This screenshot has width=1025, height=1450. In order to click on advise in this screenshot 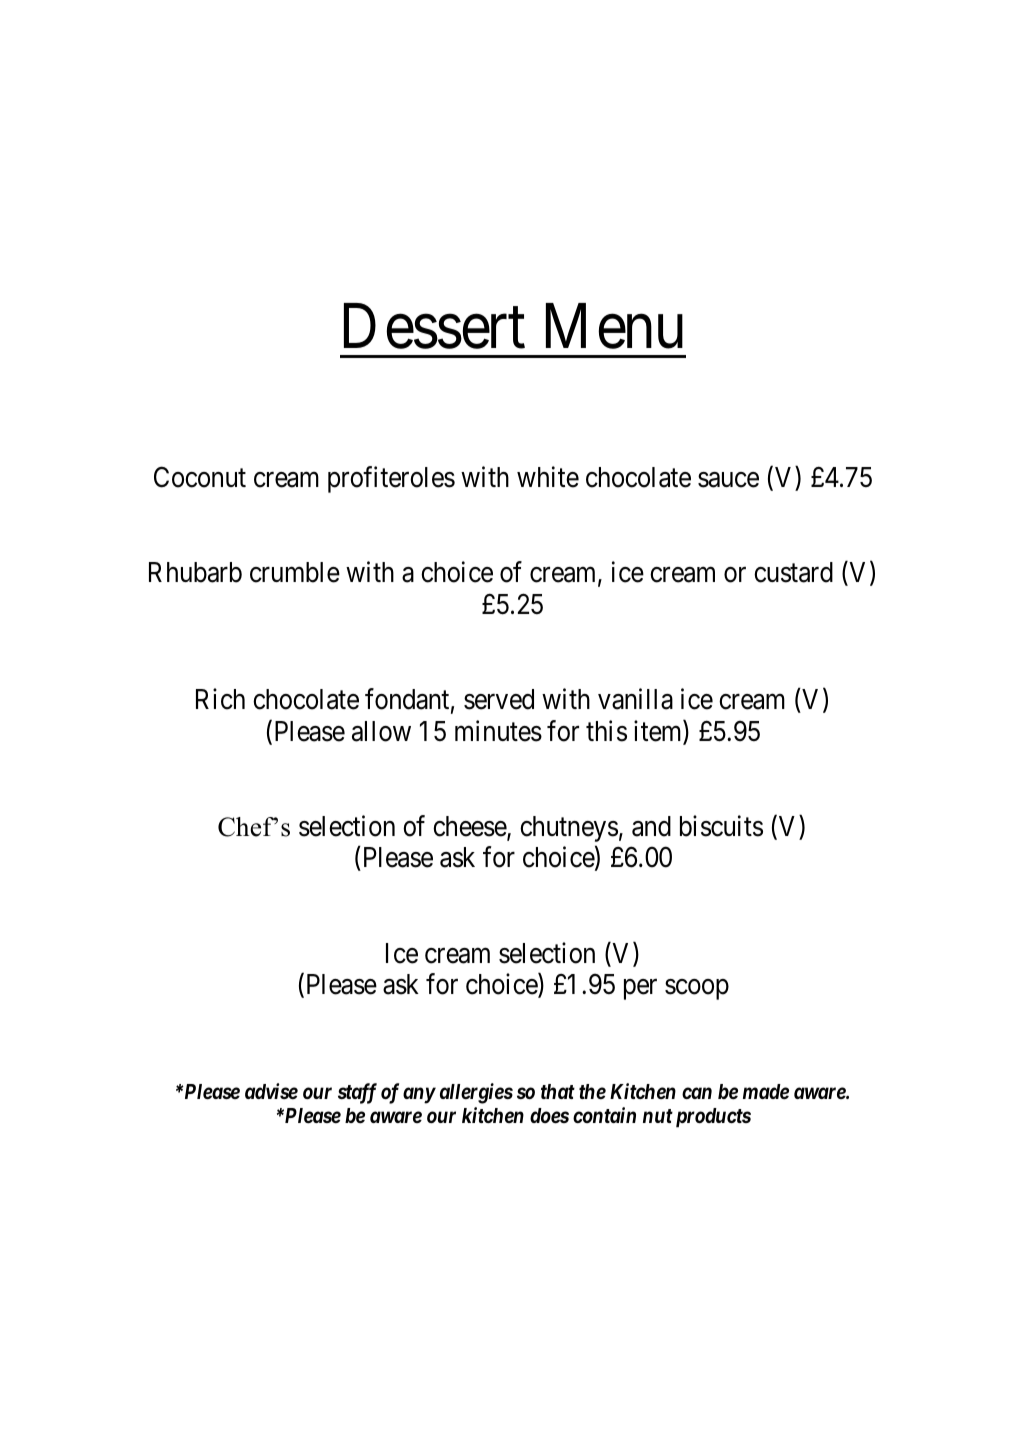, I will do `click(271, 1091)`.
